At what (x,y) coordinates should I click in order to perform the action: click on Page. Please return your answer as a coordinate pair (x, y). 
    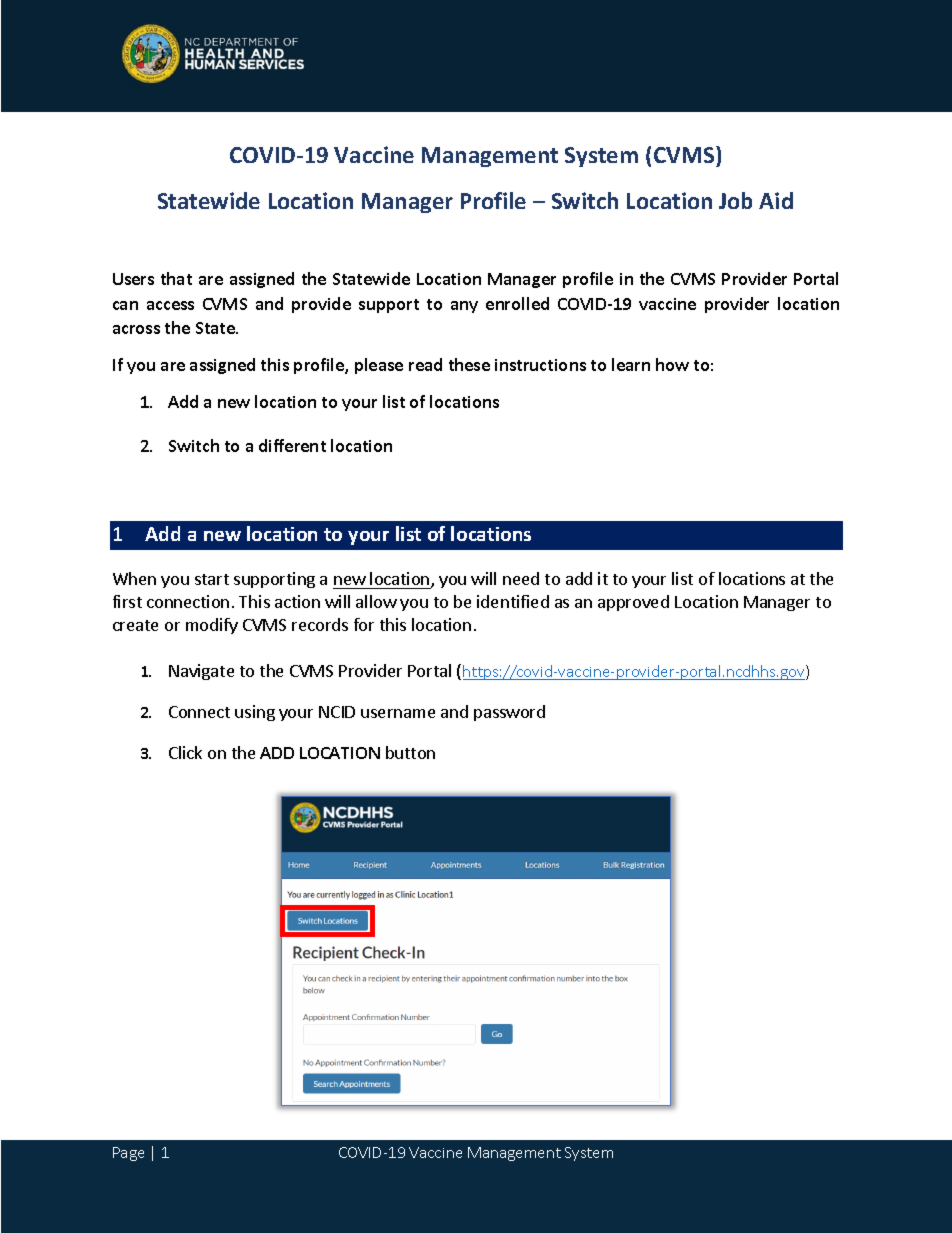
    Looking at the image, I should click on (128, 1154).
